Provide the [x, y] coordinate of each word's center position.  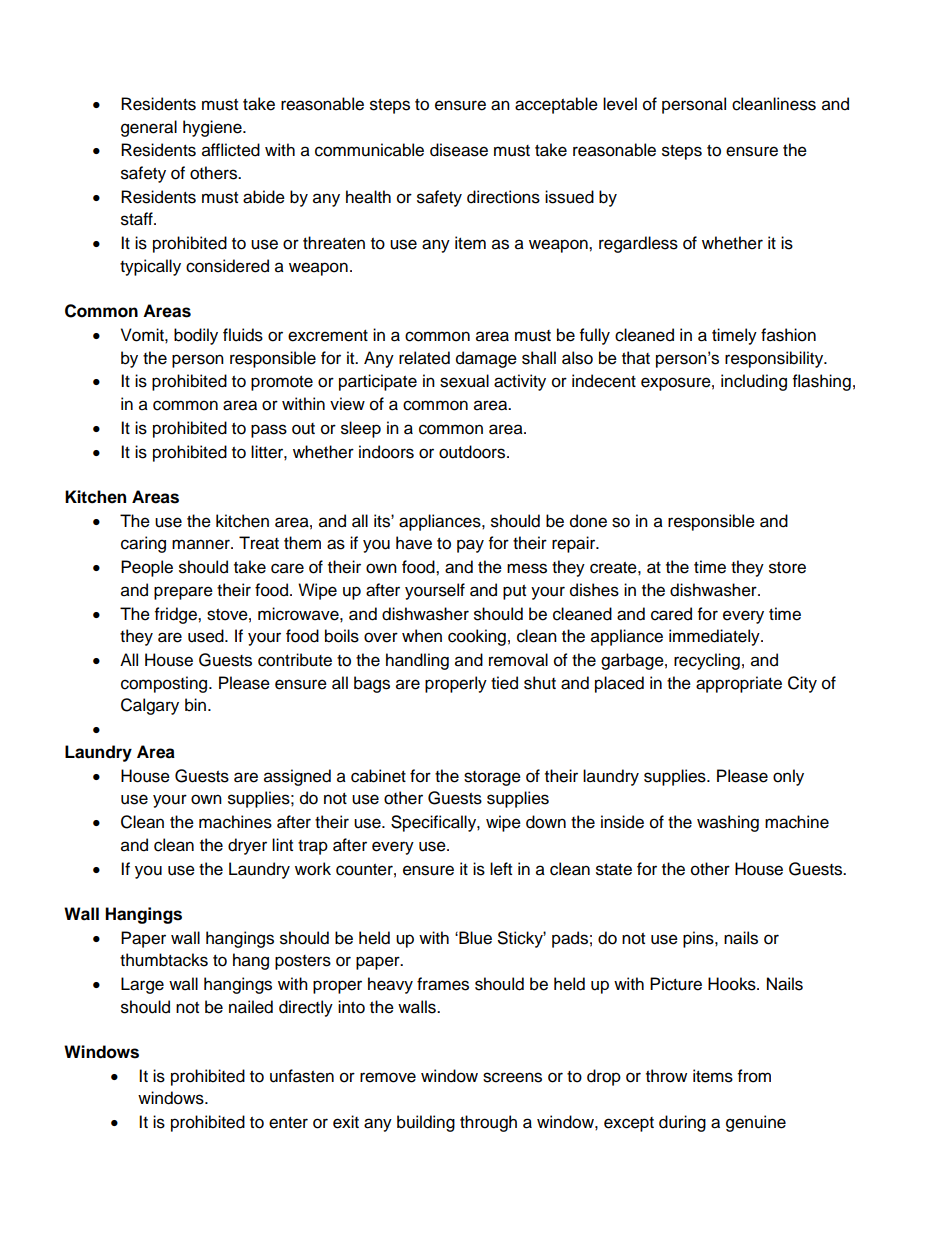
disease [459, 150]
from [754, 1076]
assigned [297, 777]
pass [269, 431]
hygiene [213, 128]
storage [492, 778]
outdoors [473, 452]
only [788, 777]
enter [288, 1123]
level [620, 104]
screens [512, 1077]
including [754, 382]
